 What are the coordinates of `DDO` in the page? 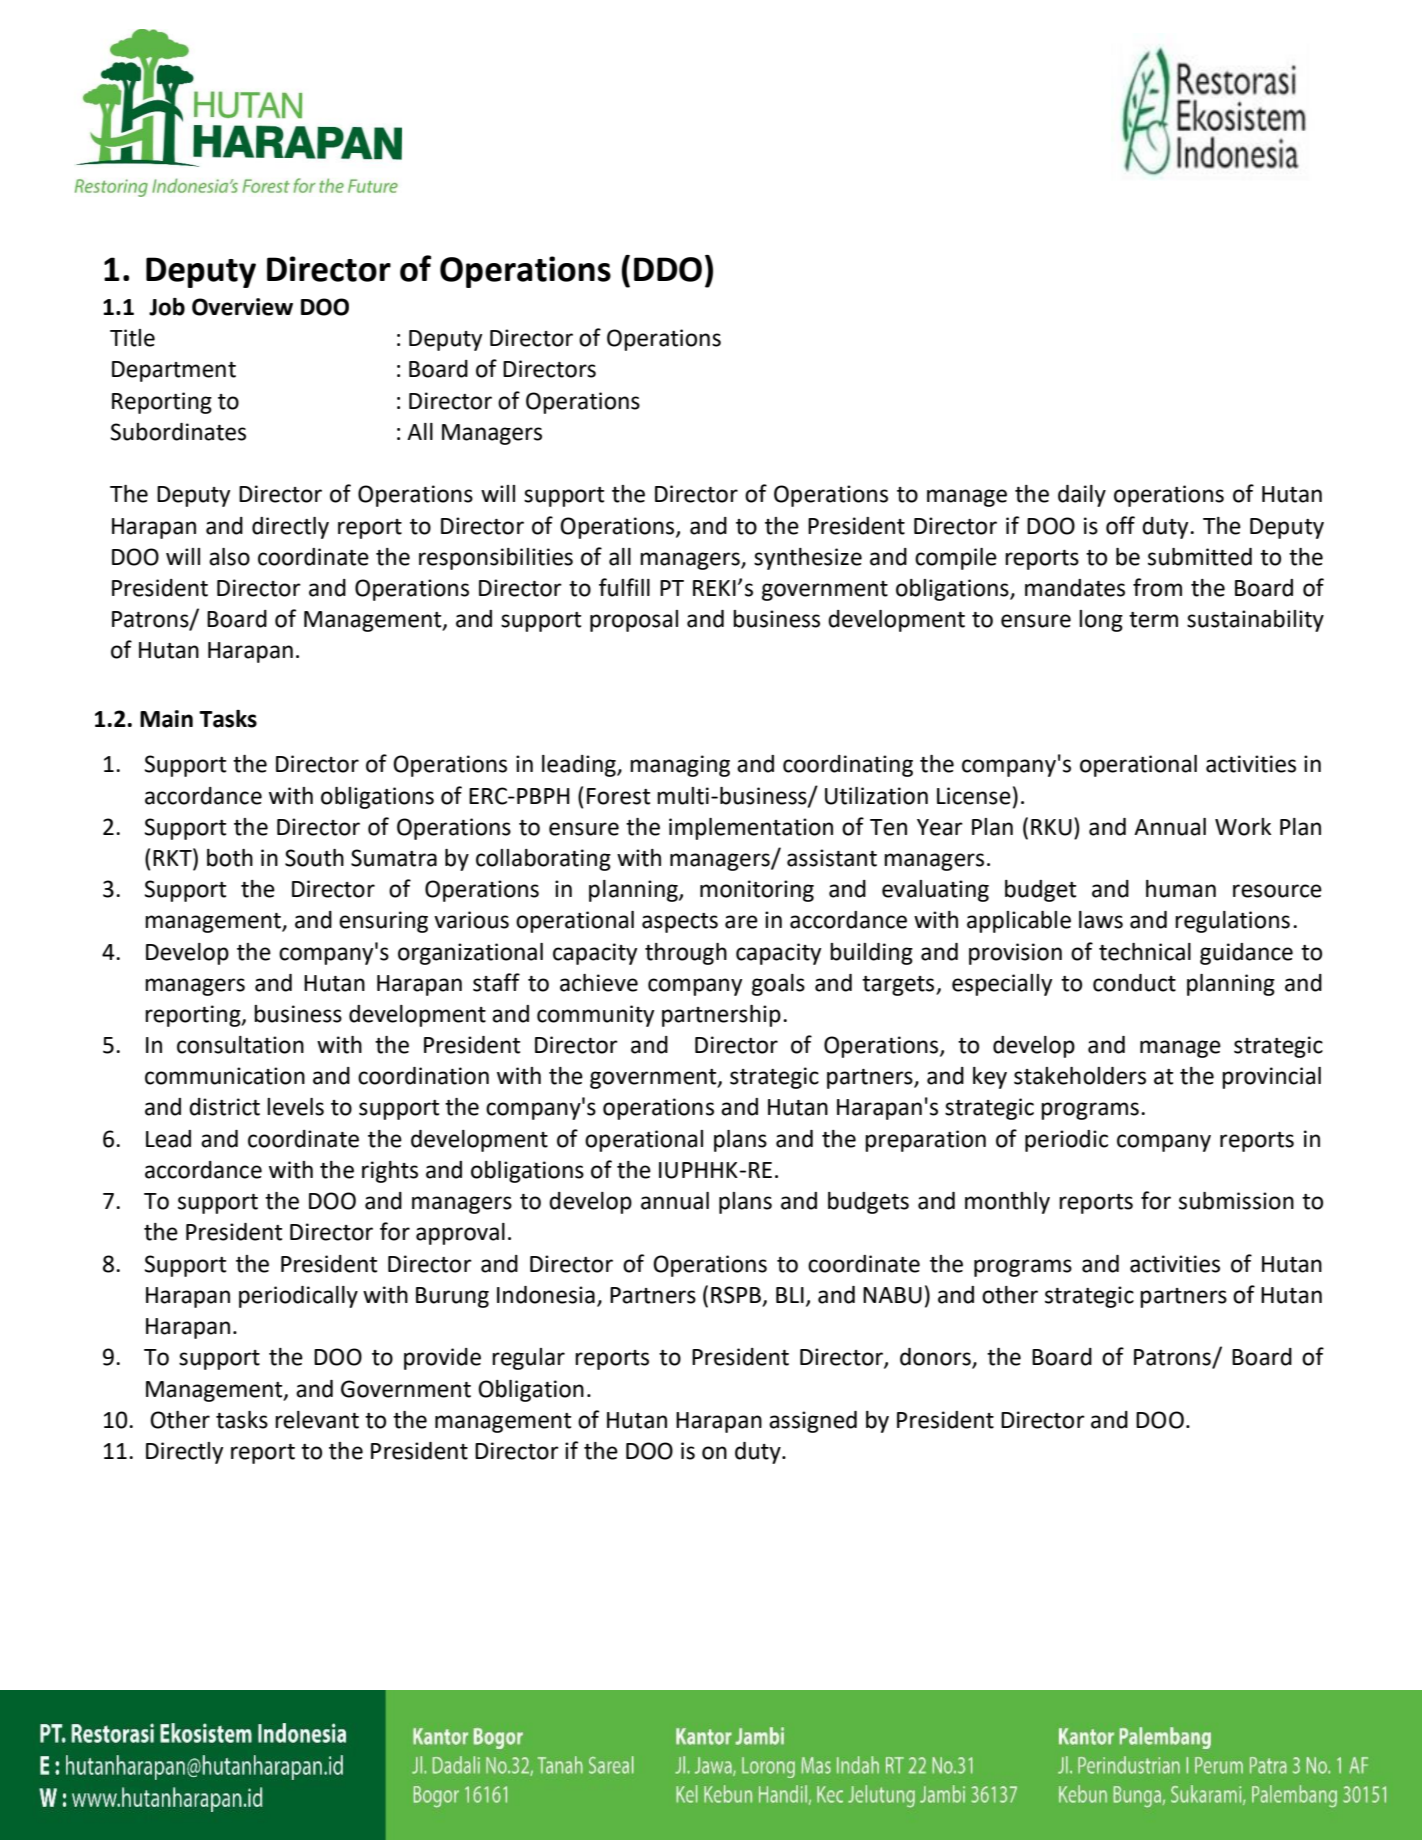 It's located at (668, 269).
